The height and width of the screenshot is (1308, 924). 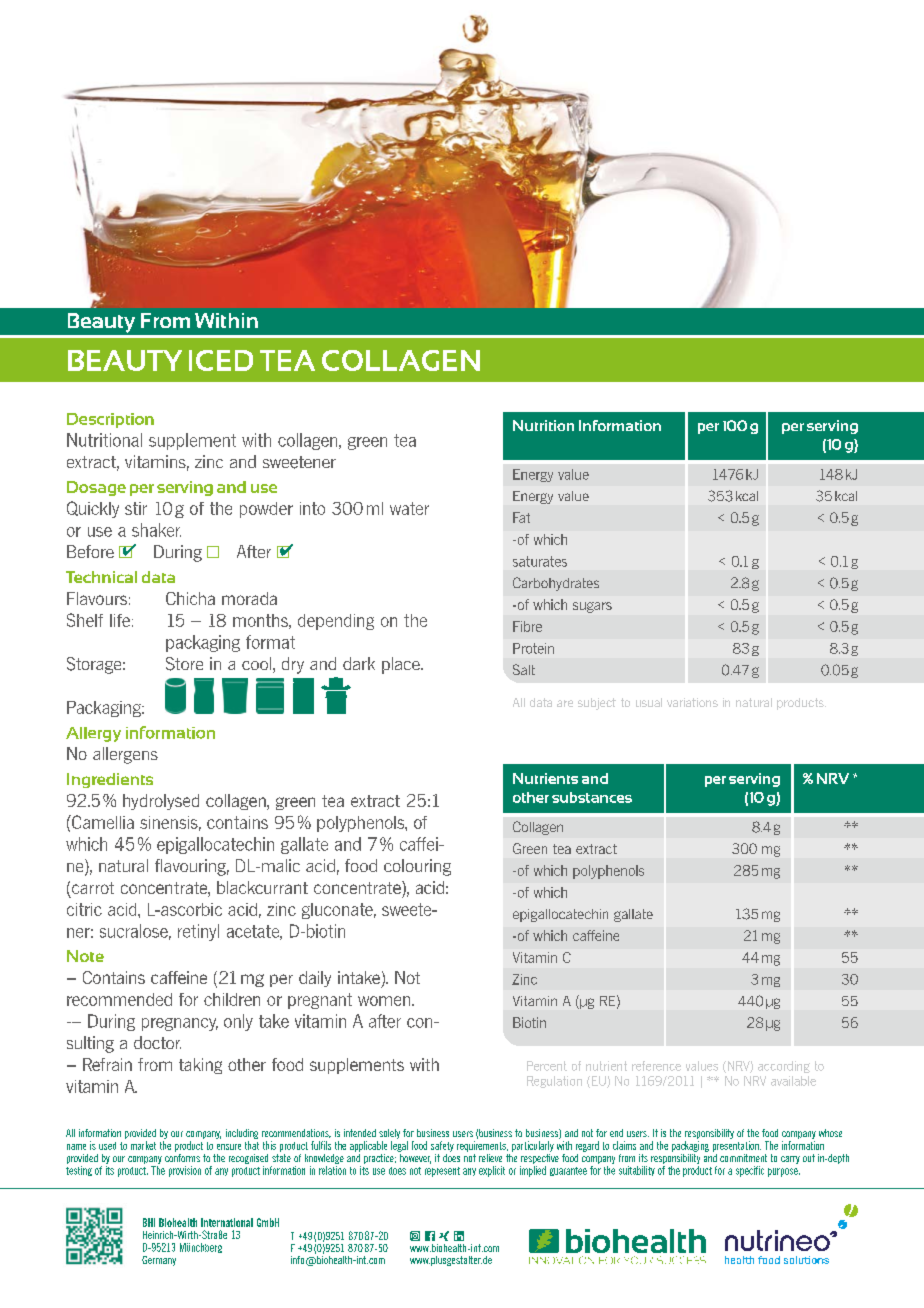 I want to click on ICED, so click(x=221, y=360).
